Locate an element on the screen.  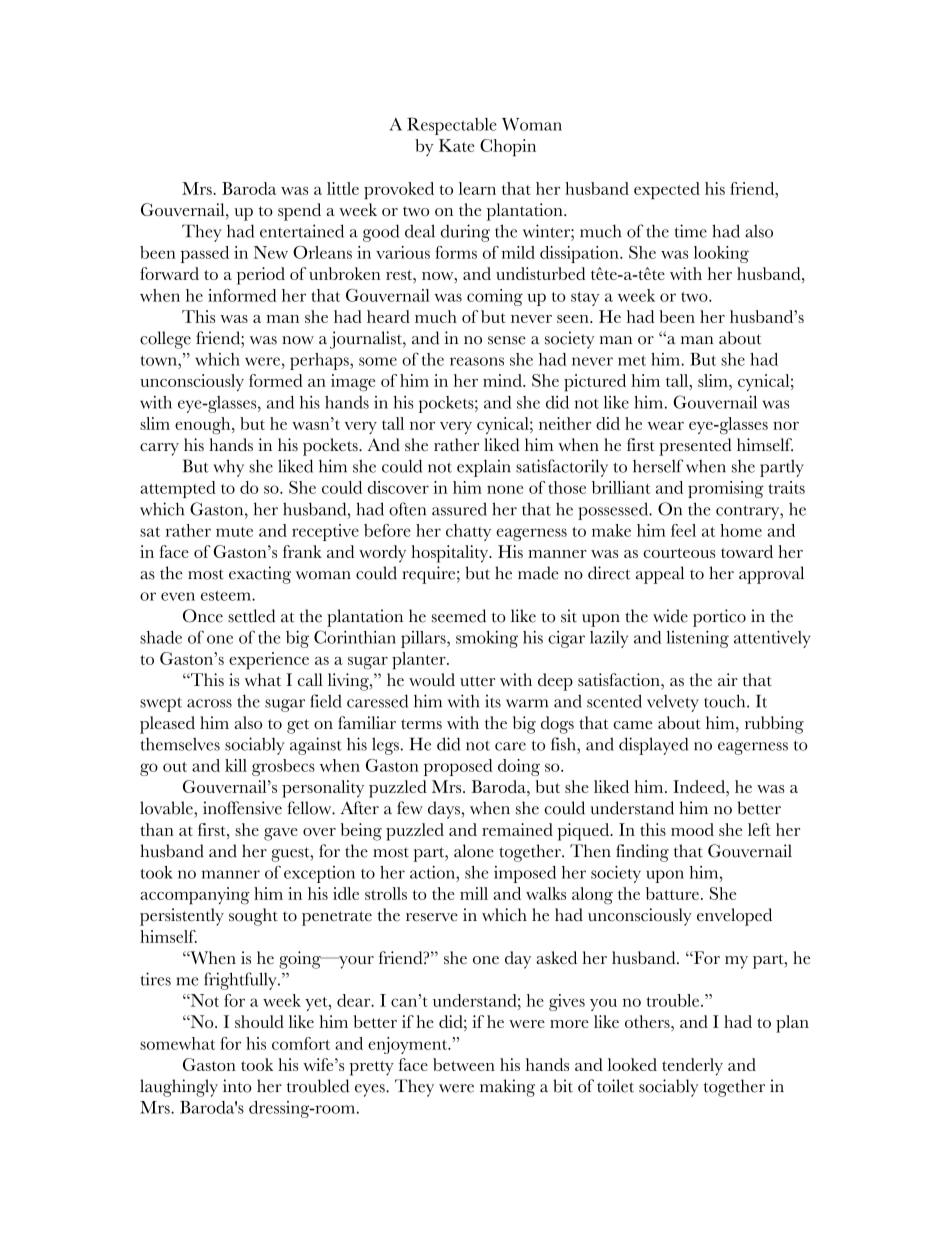
wide is located at coordinates (670, 616).
